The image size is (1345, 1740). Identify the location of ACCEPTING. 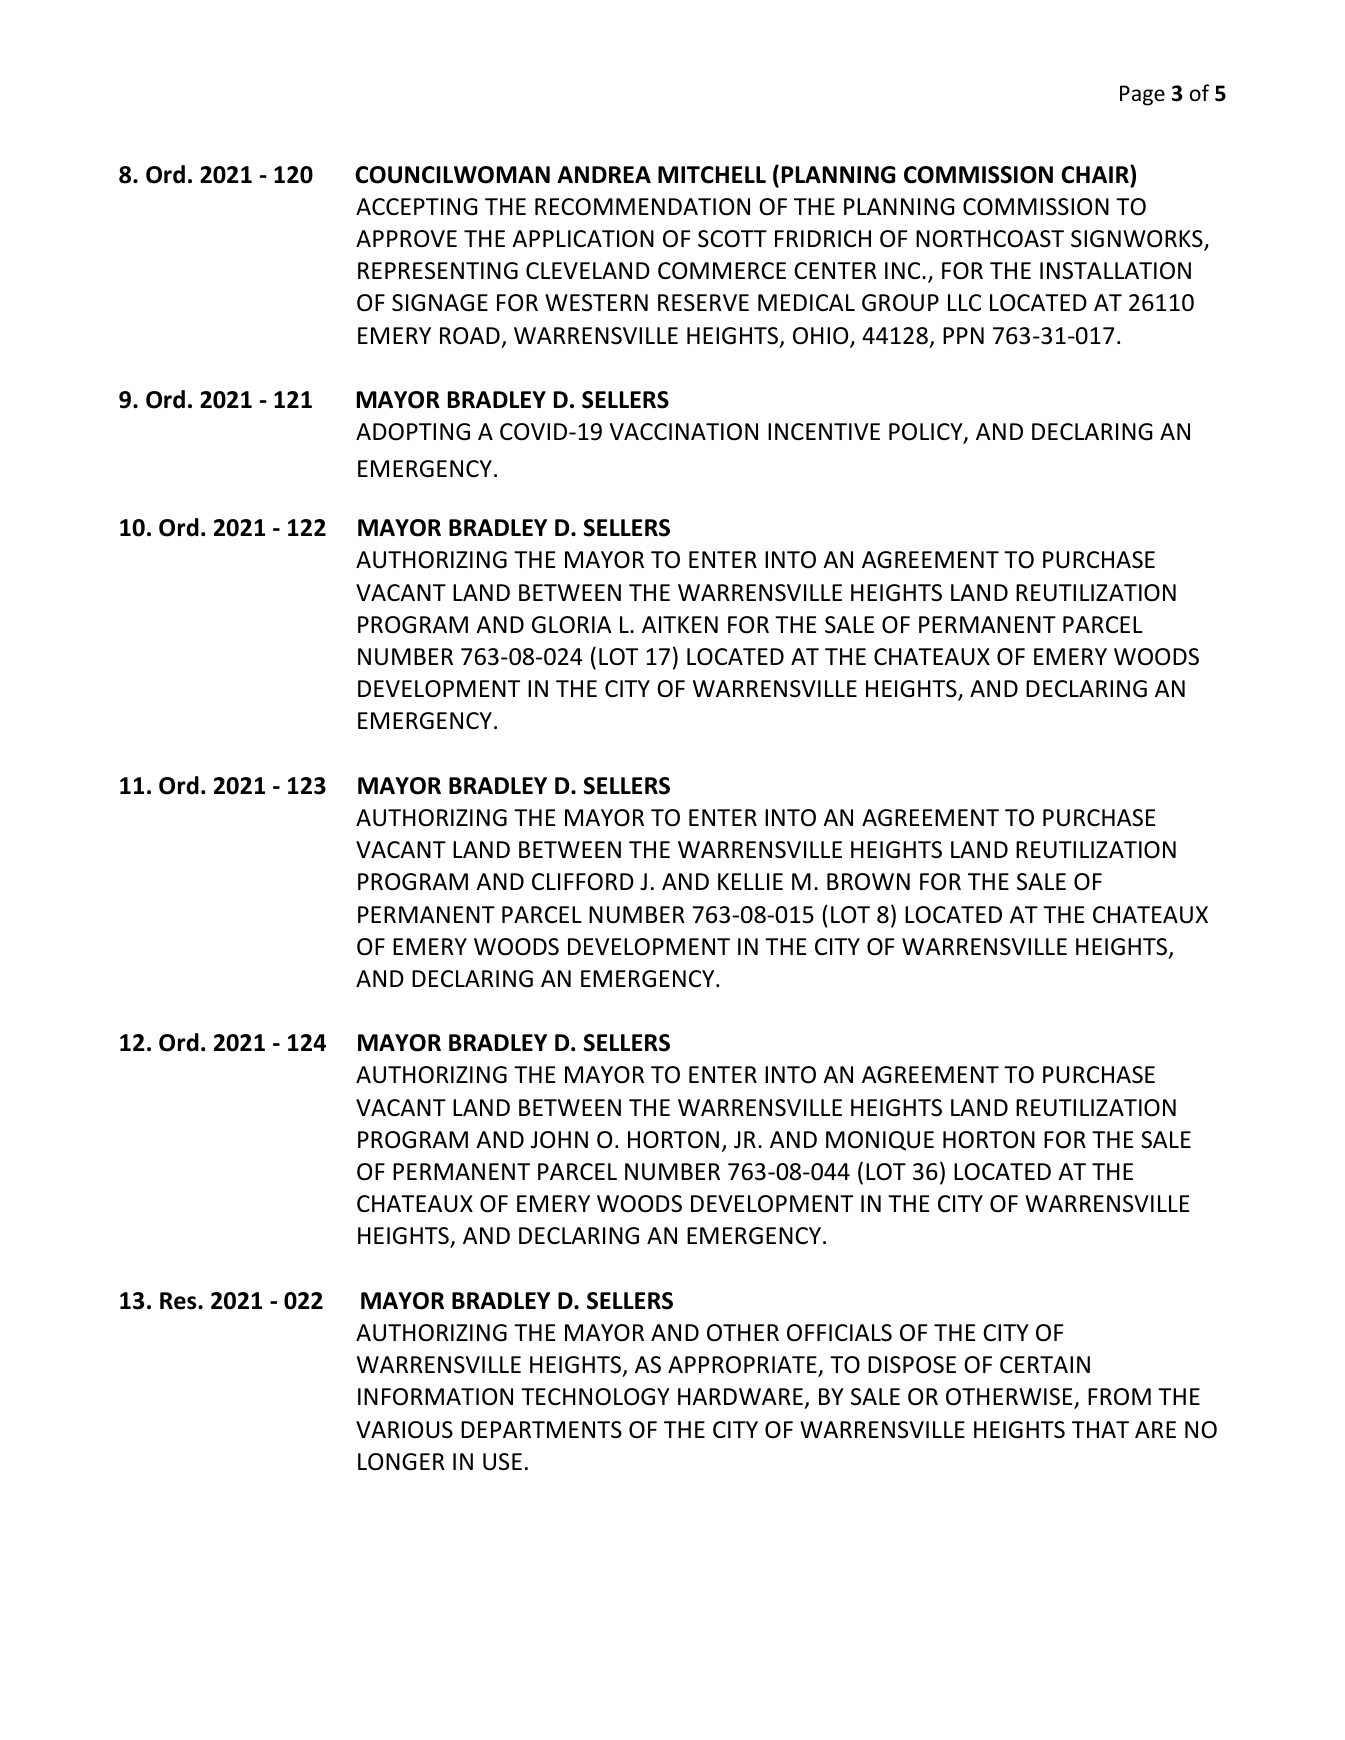
(417, 207).
